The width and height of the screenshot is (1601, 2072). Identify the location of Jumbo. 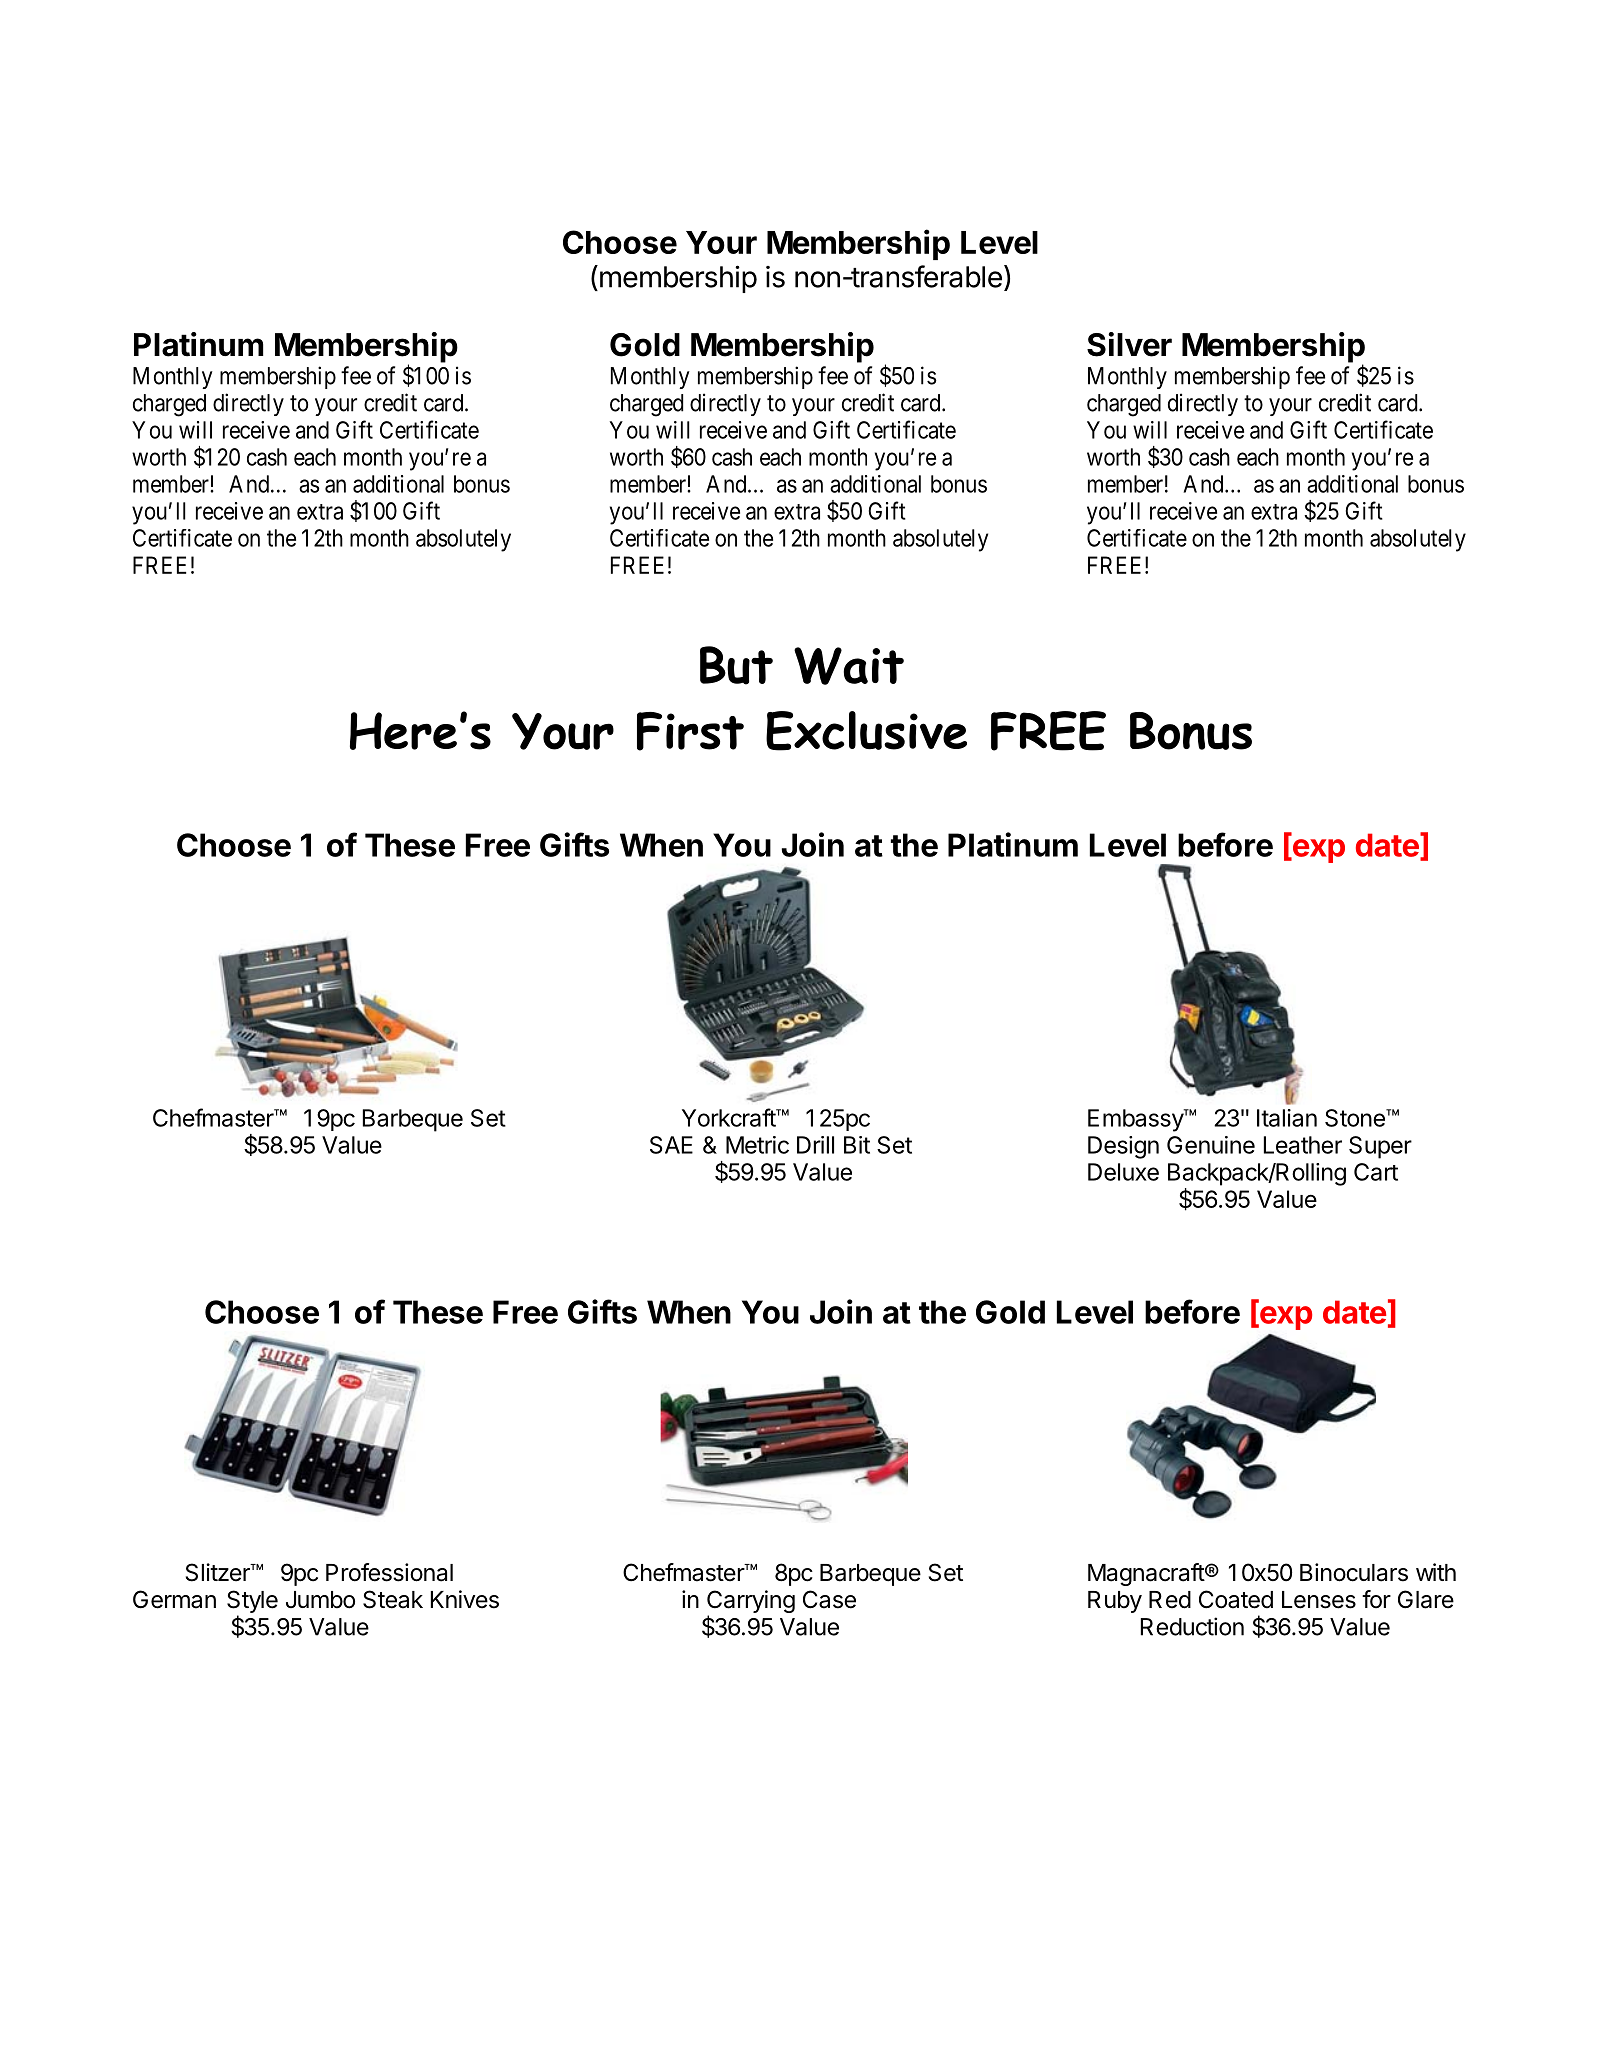
(320, 1600).
